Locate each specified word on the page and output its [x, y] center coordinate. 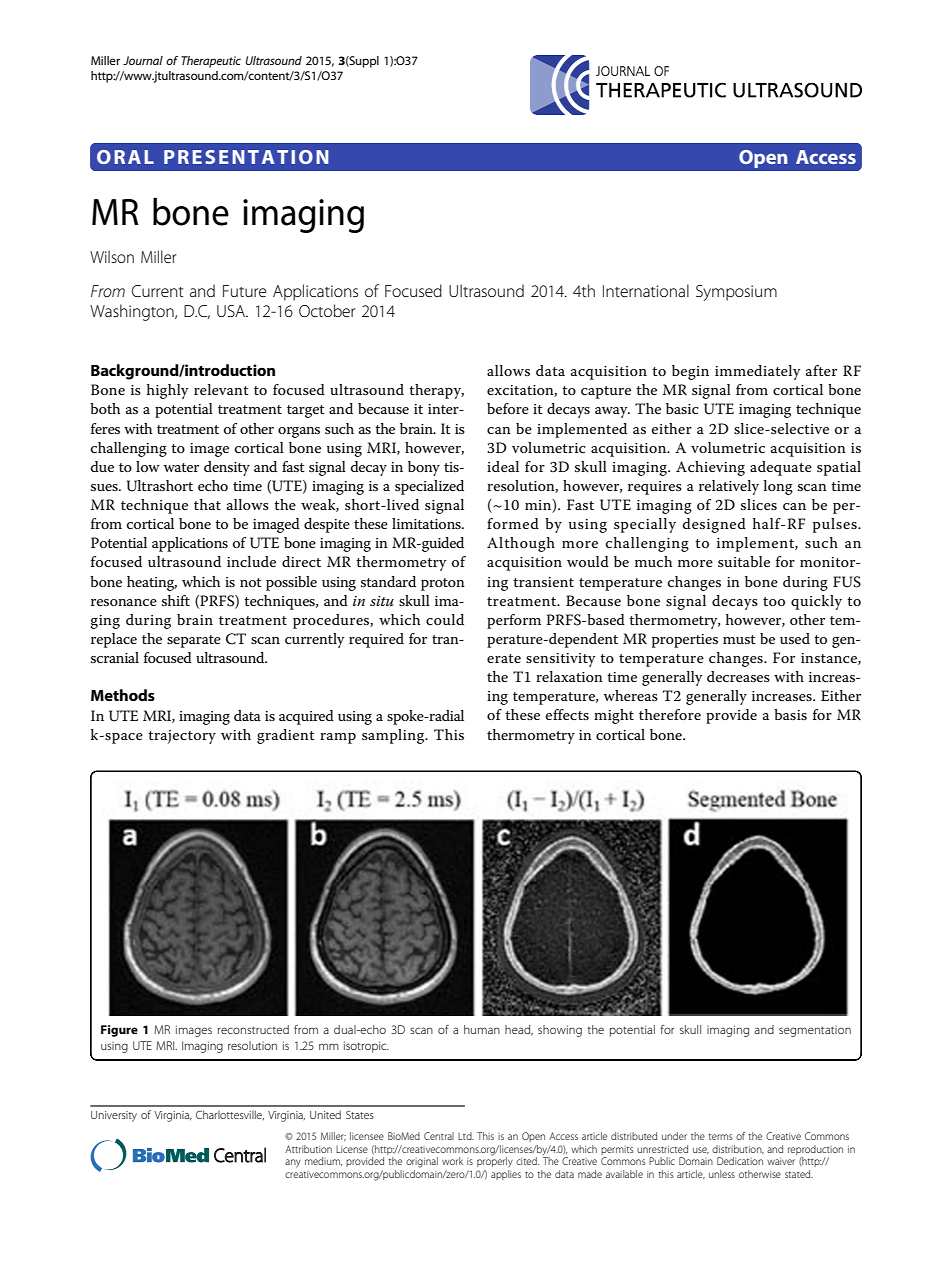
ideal [503, 466]
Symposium [736, 293]
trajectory [182, 737]
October [327, 310]
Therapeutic [211, 62]
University [114, 1116]
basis [790, 714]
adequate [781, 468]
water [181, 467]
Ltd [466, 1136]
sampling [394, 736]
